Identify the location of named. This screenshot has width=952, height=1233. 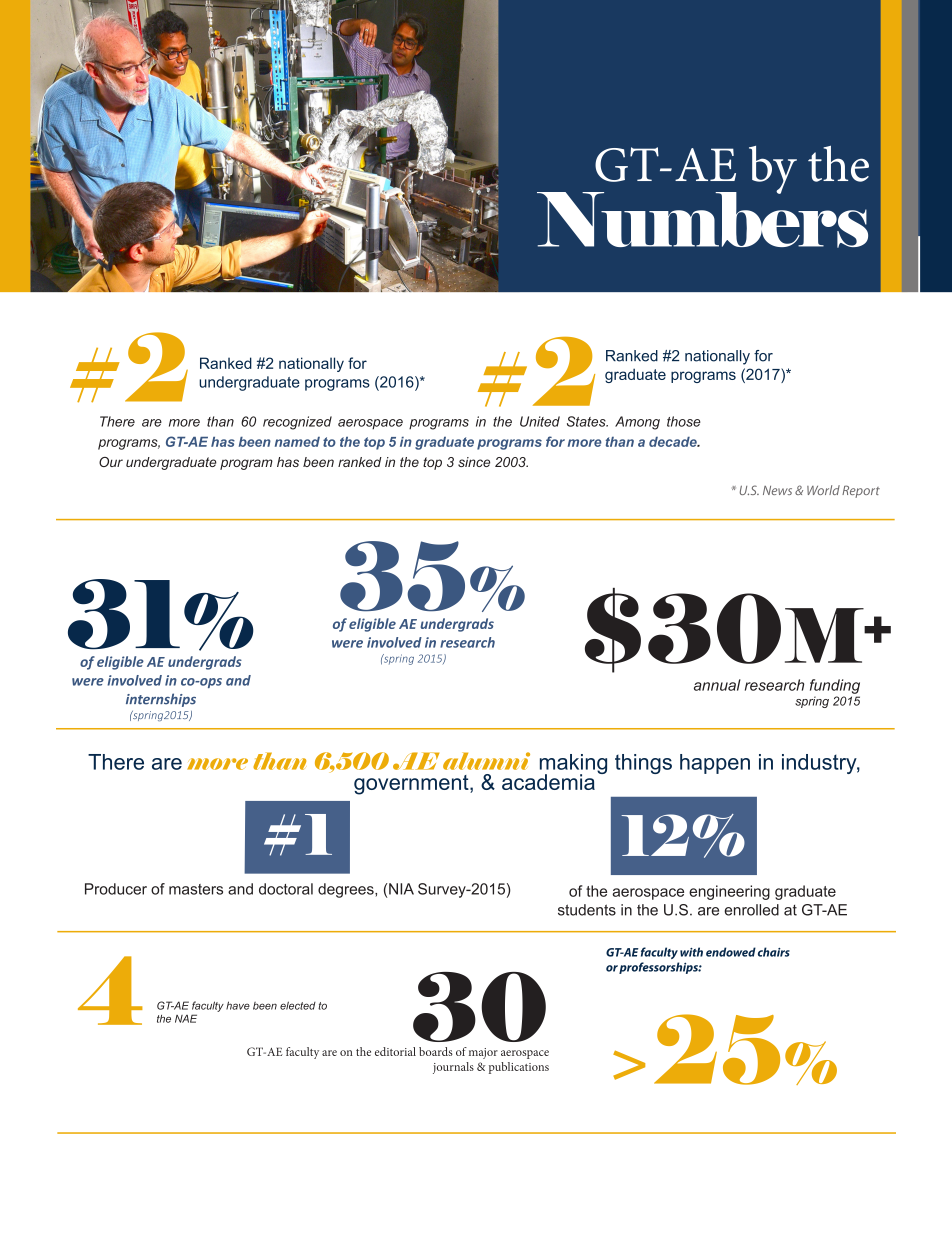
(297, 442).
